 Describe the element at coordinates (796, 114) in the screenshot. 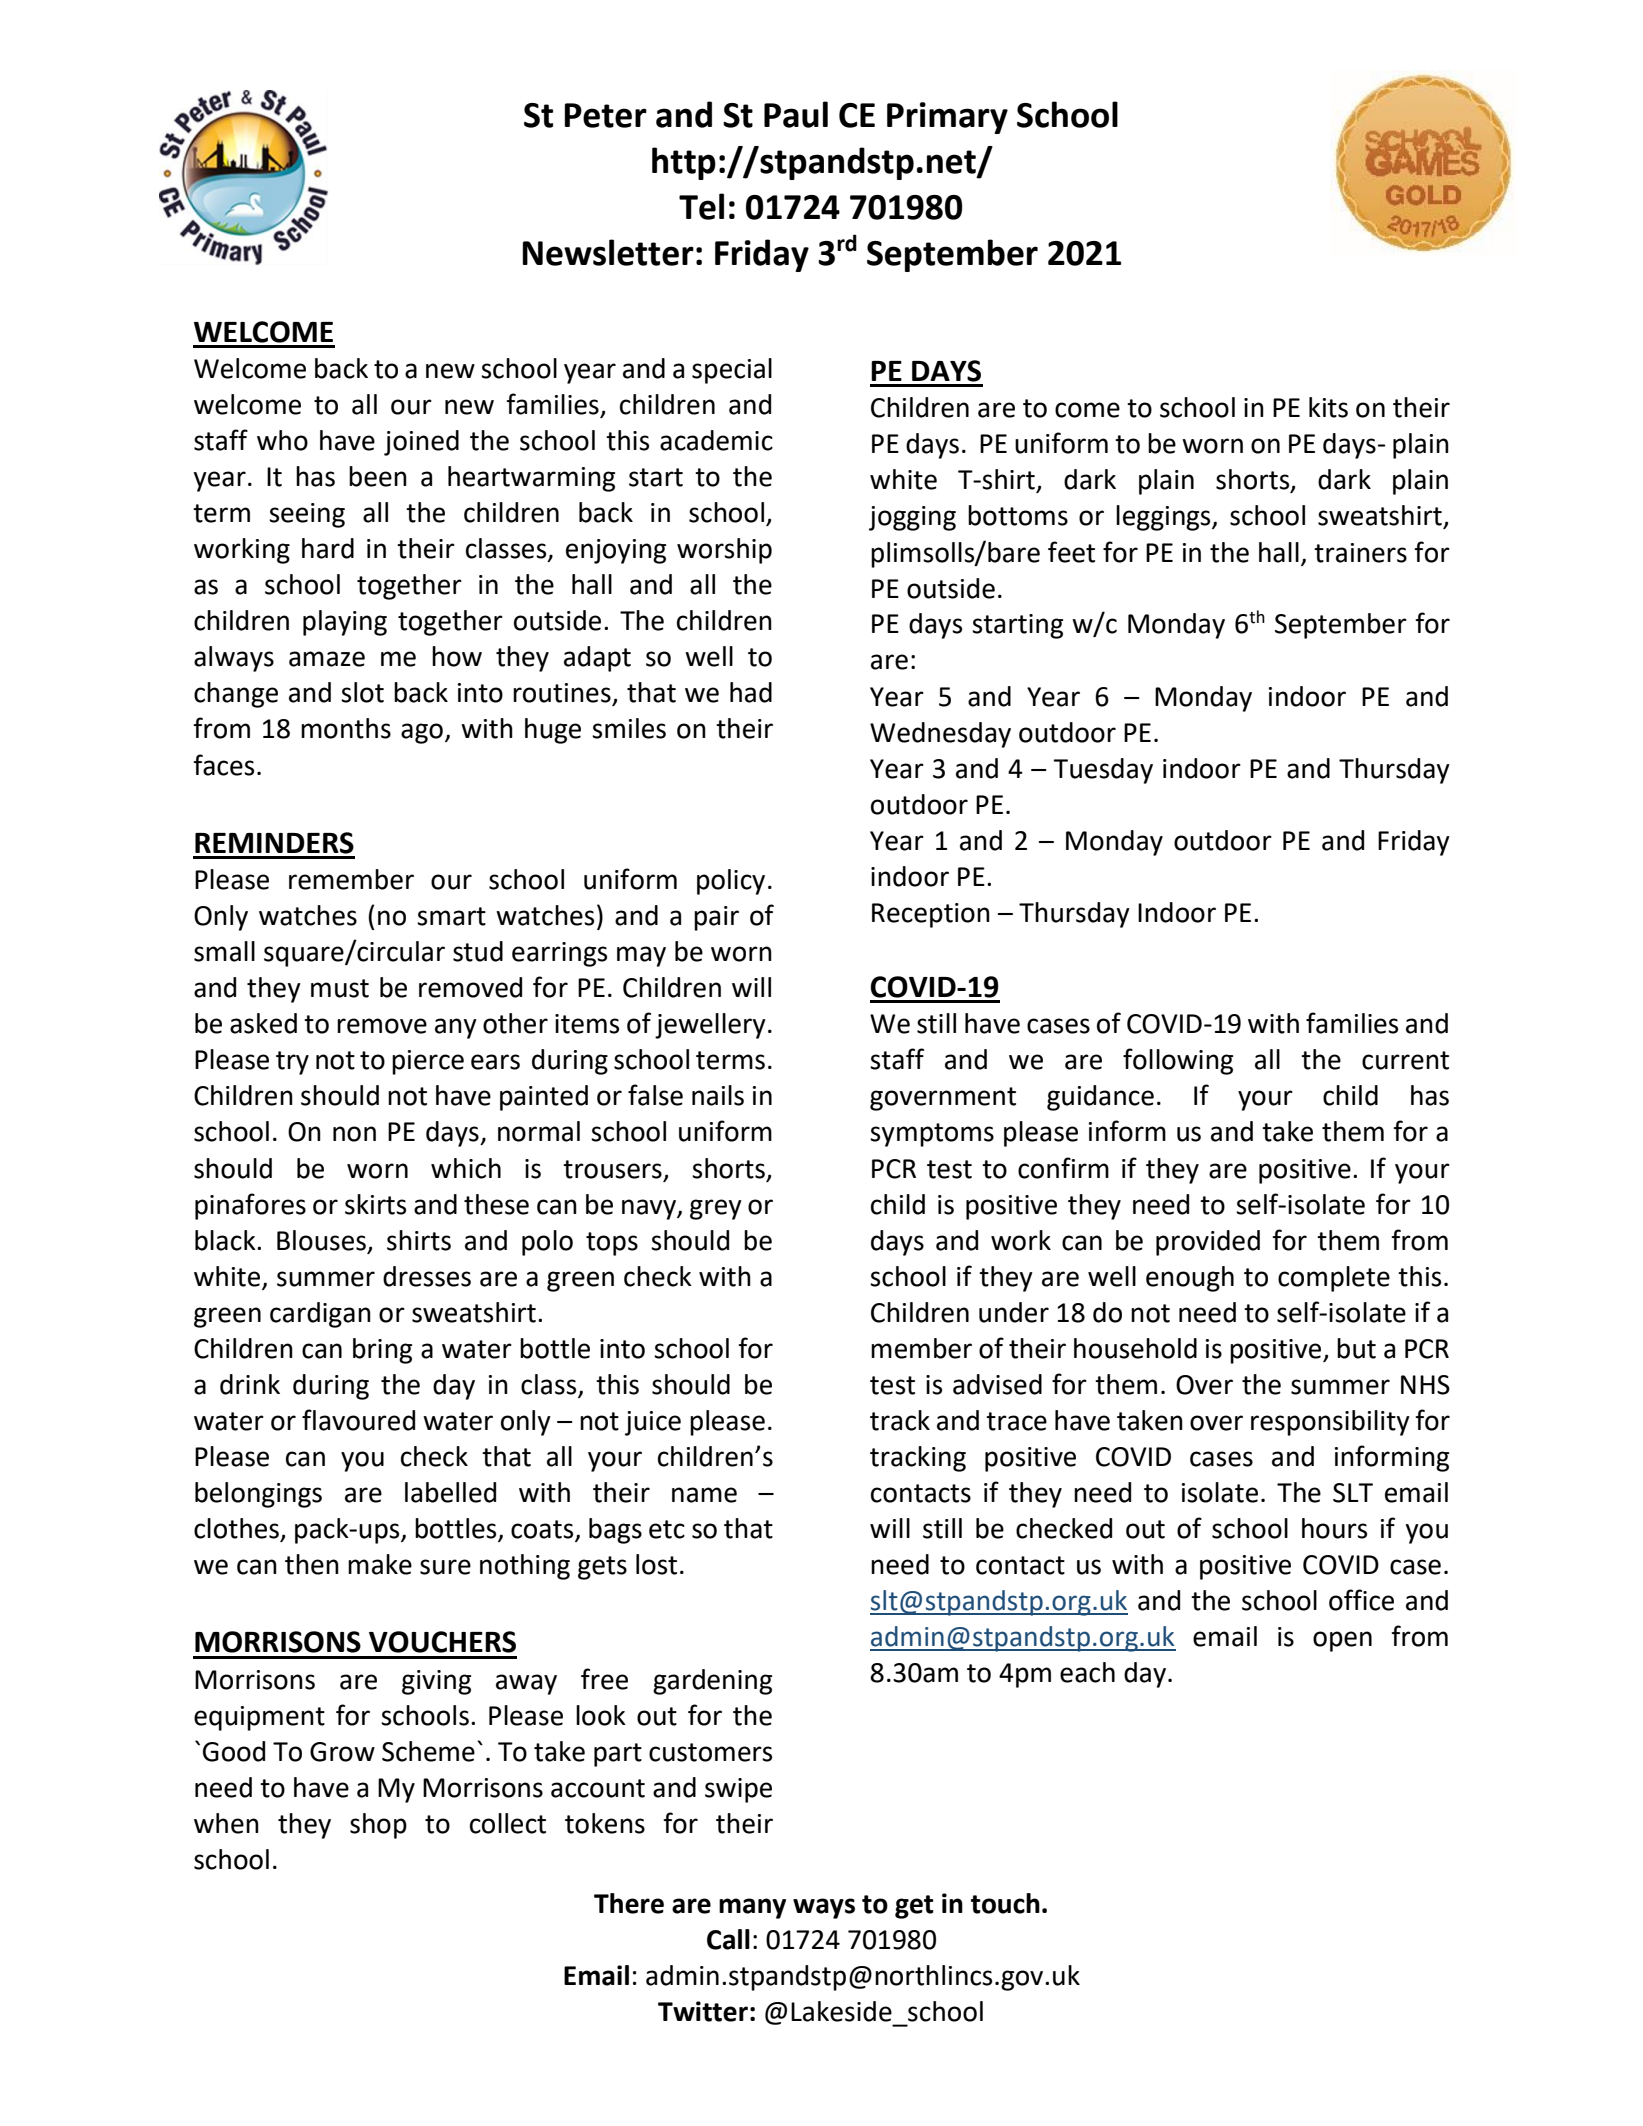

I see `Paul` at that location.
